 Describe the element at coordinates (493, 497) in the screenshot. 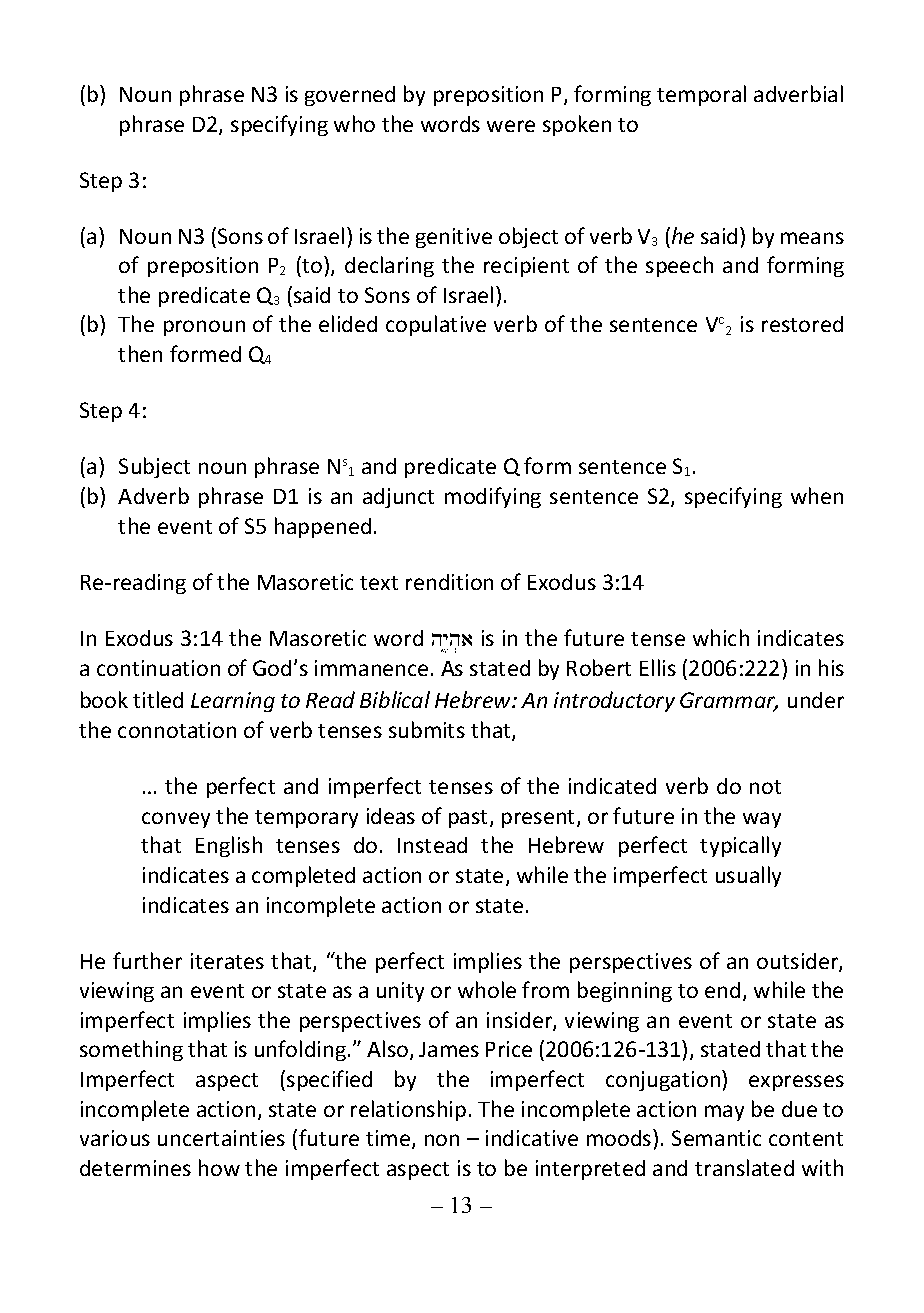

I see `modifying` at that location.
